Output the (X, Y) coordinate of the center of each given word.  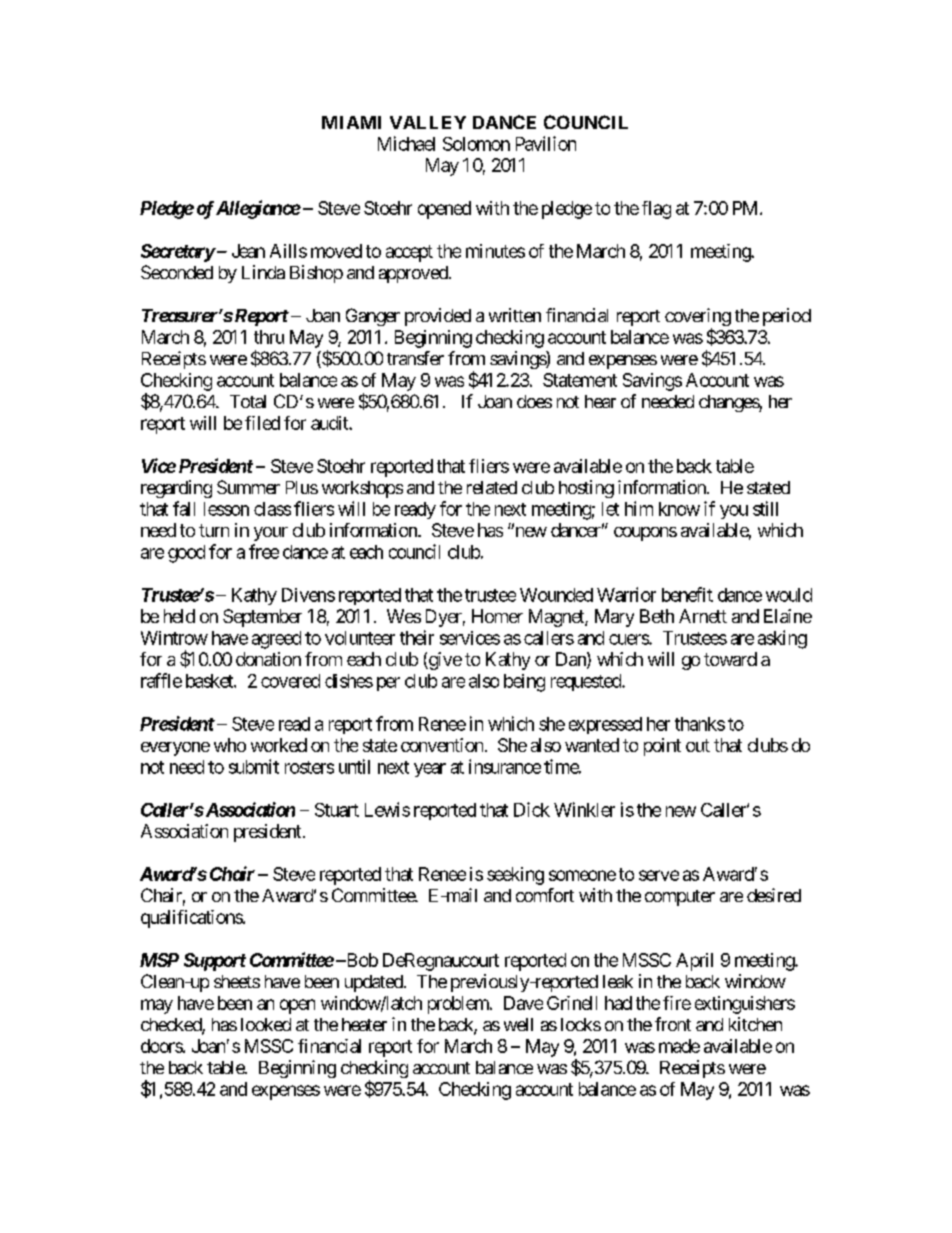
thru (269, 337)
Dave (523, 1003)
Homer (497, 616)
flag (656, 210)
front (673, 1024)
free (264, 551)
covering (698, 318)
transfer (415, 358)
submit (254, 766)
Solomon (476, 144)
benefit (687, 594)
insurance (505, 766)
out (698, 745)
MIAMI (351, 122)
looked (266, 1024)
